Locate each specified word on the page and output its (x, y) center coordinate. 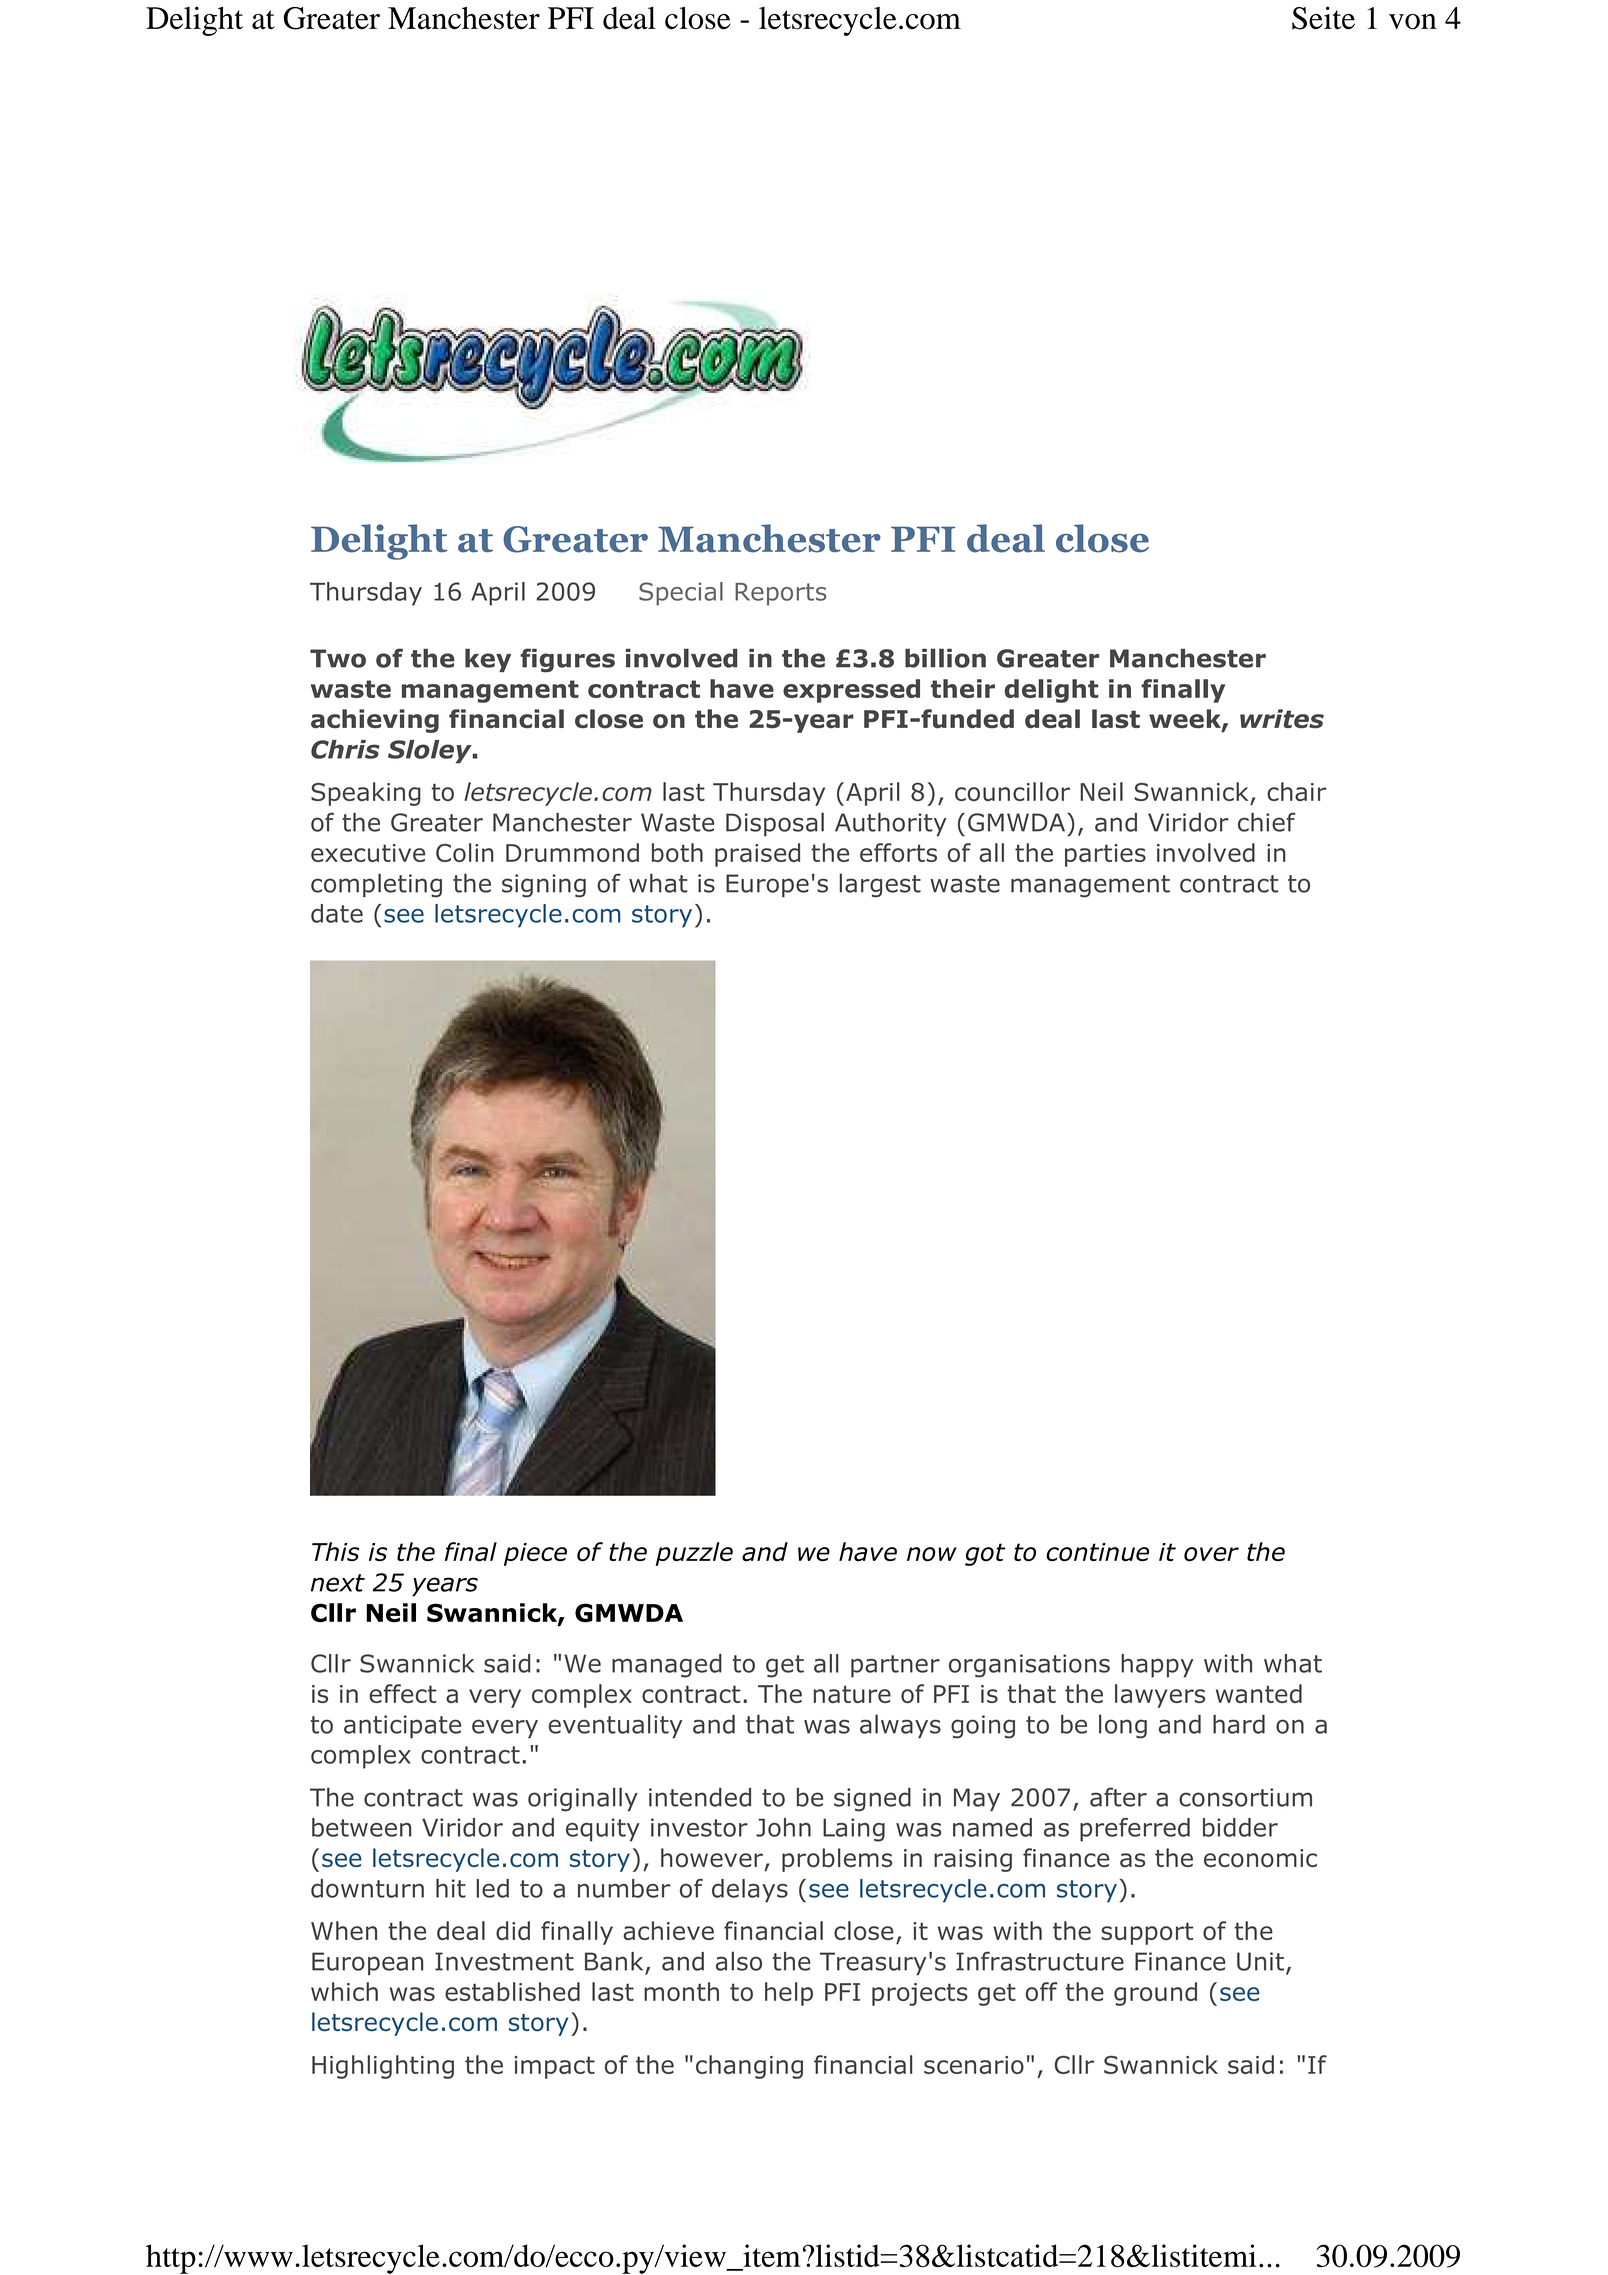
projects (920, 1994)
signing (544, 886)
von (1413, 22)
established (512, 1991)
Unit (1260, 1961)
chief (1267, 822)
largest (880, 885)
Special (681, 594)
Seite (1323, 18)
